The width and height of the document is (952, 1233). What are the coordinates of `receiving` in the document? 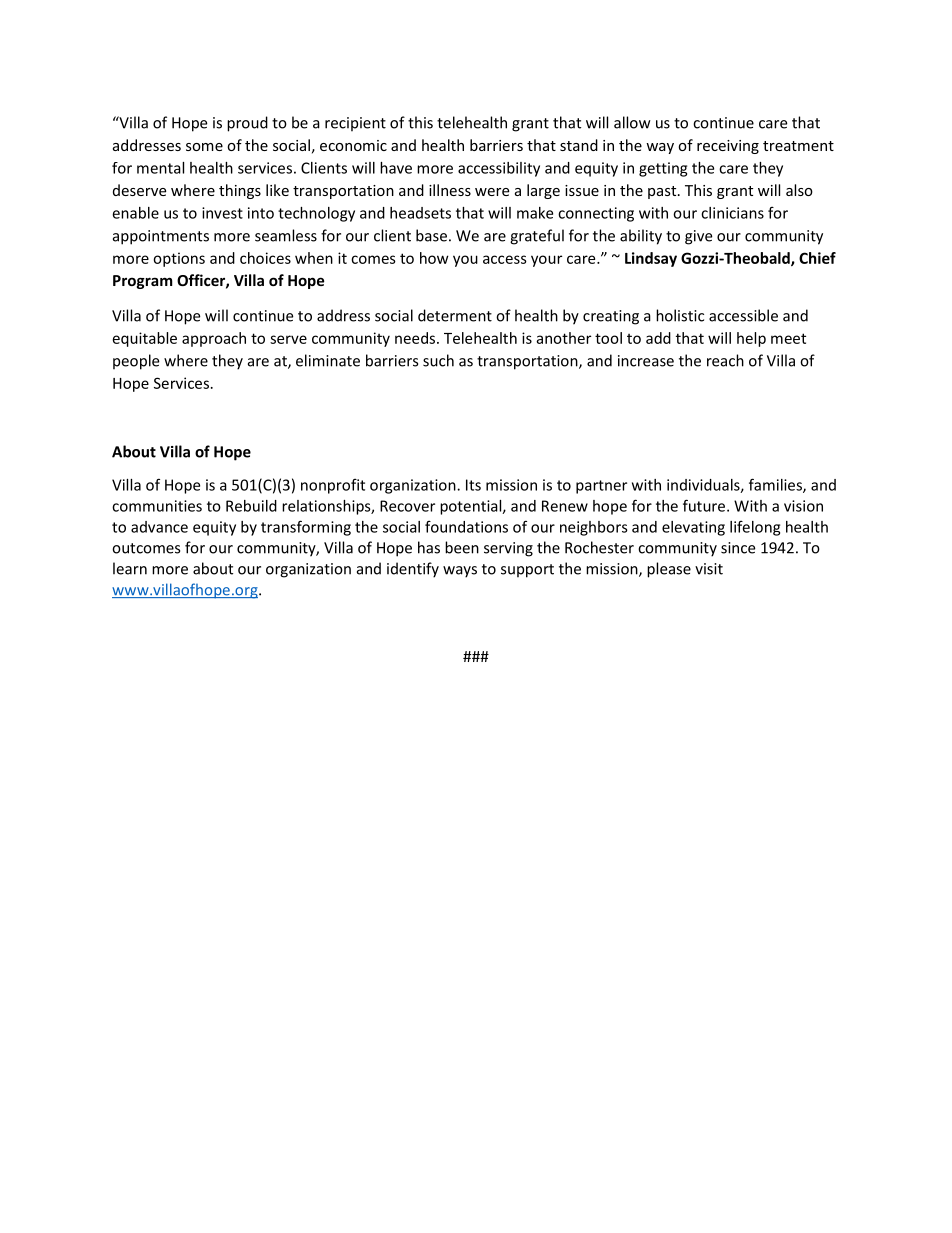 It's located at (728, 147).
